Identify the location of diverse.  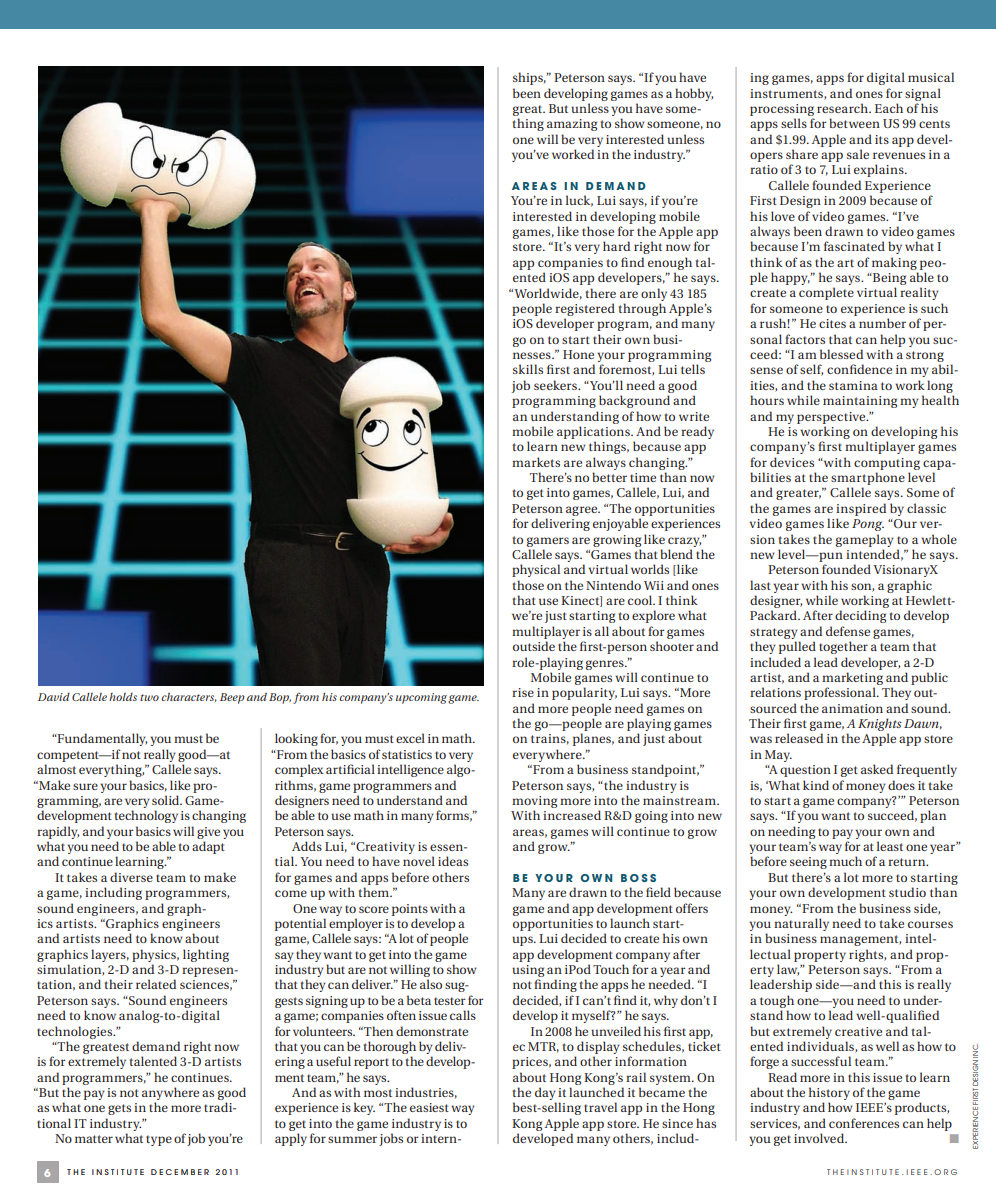
(131, 877).
